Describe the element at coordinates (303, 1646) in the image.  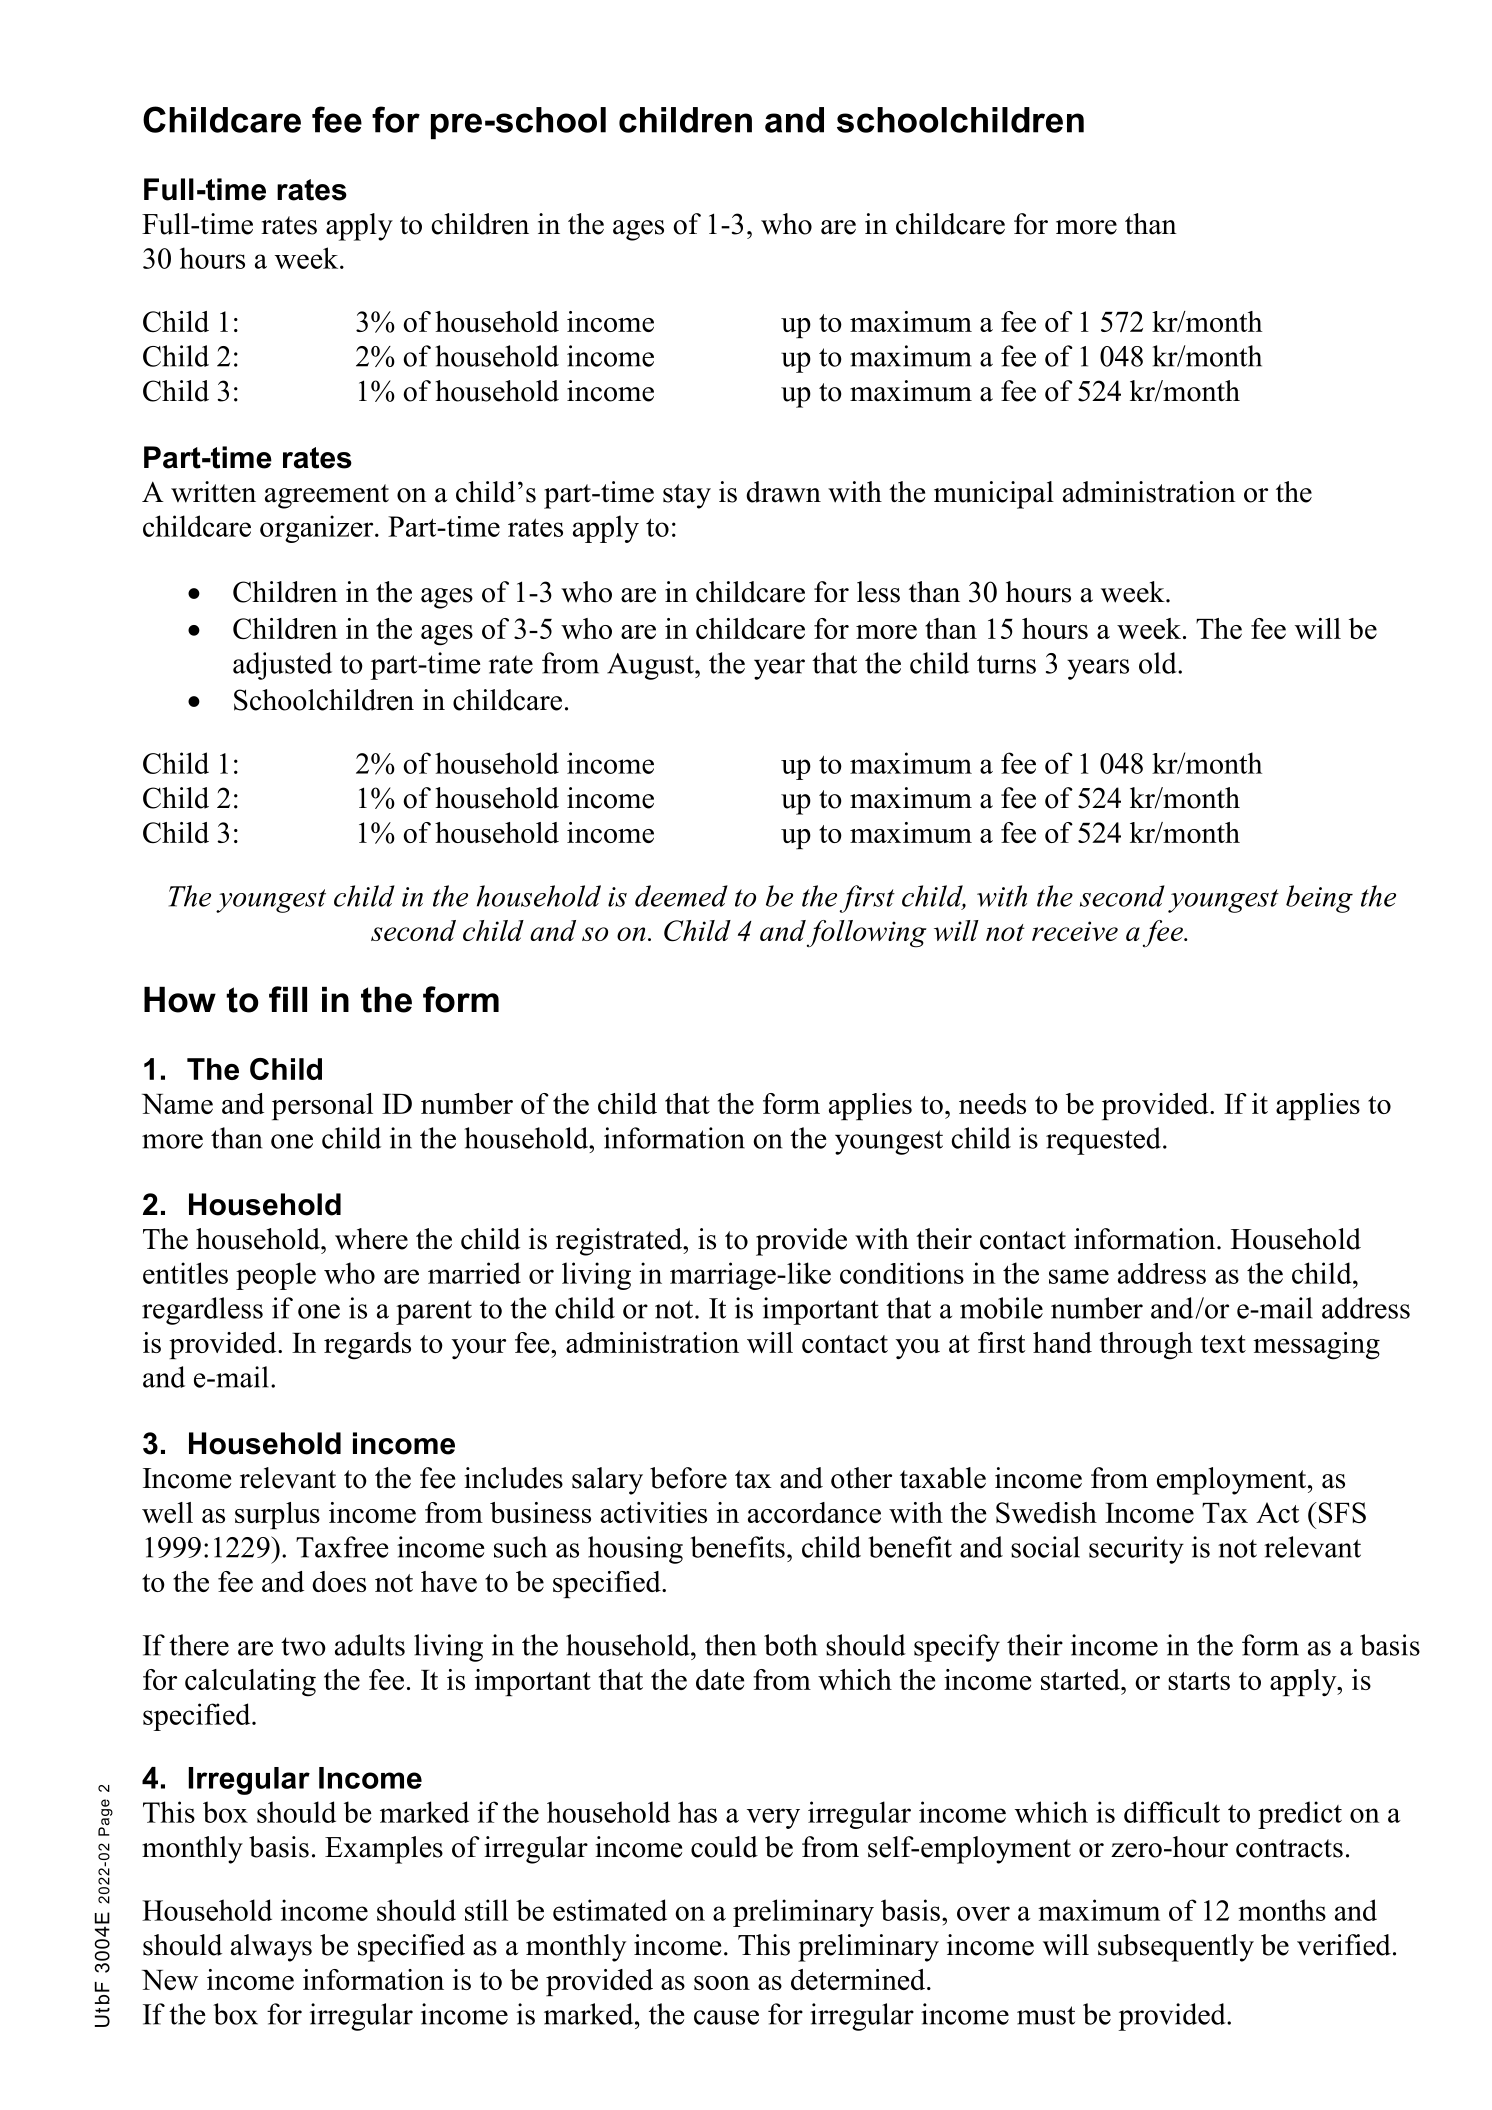
I see `two` at that location.
